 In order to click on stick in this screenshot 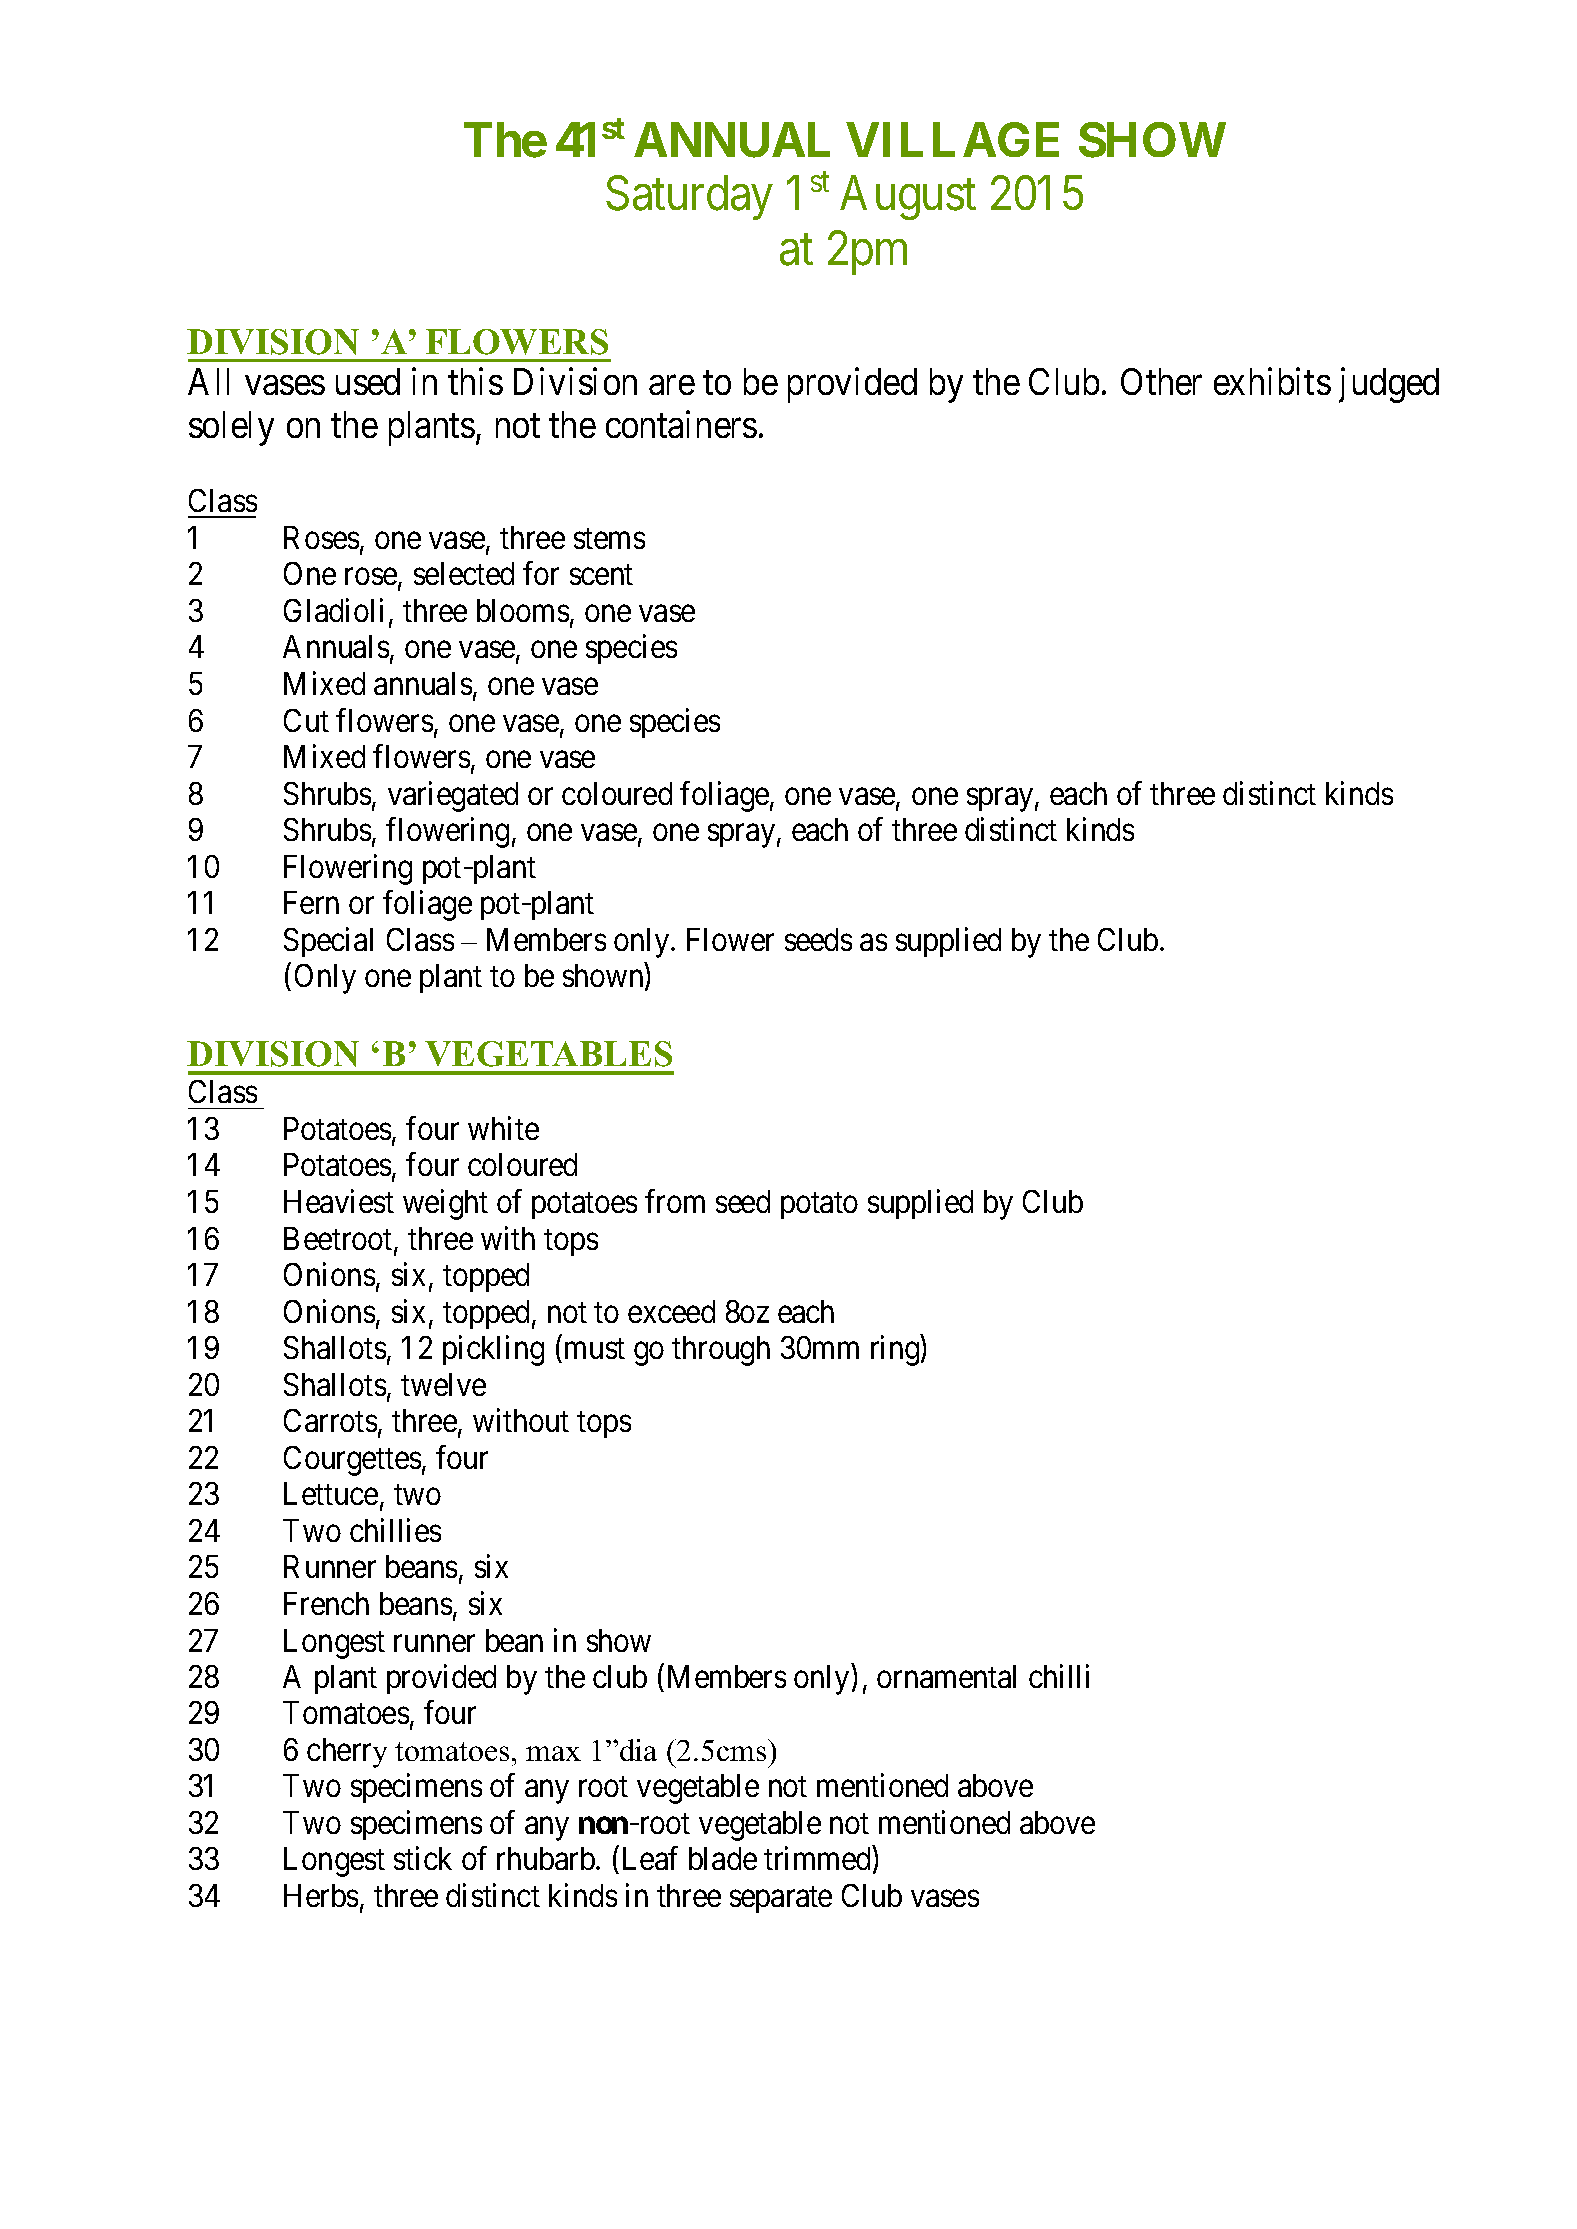, I will do `click(423, 1858)`.
